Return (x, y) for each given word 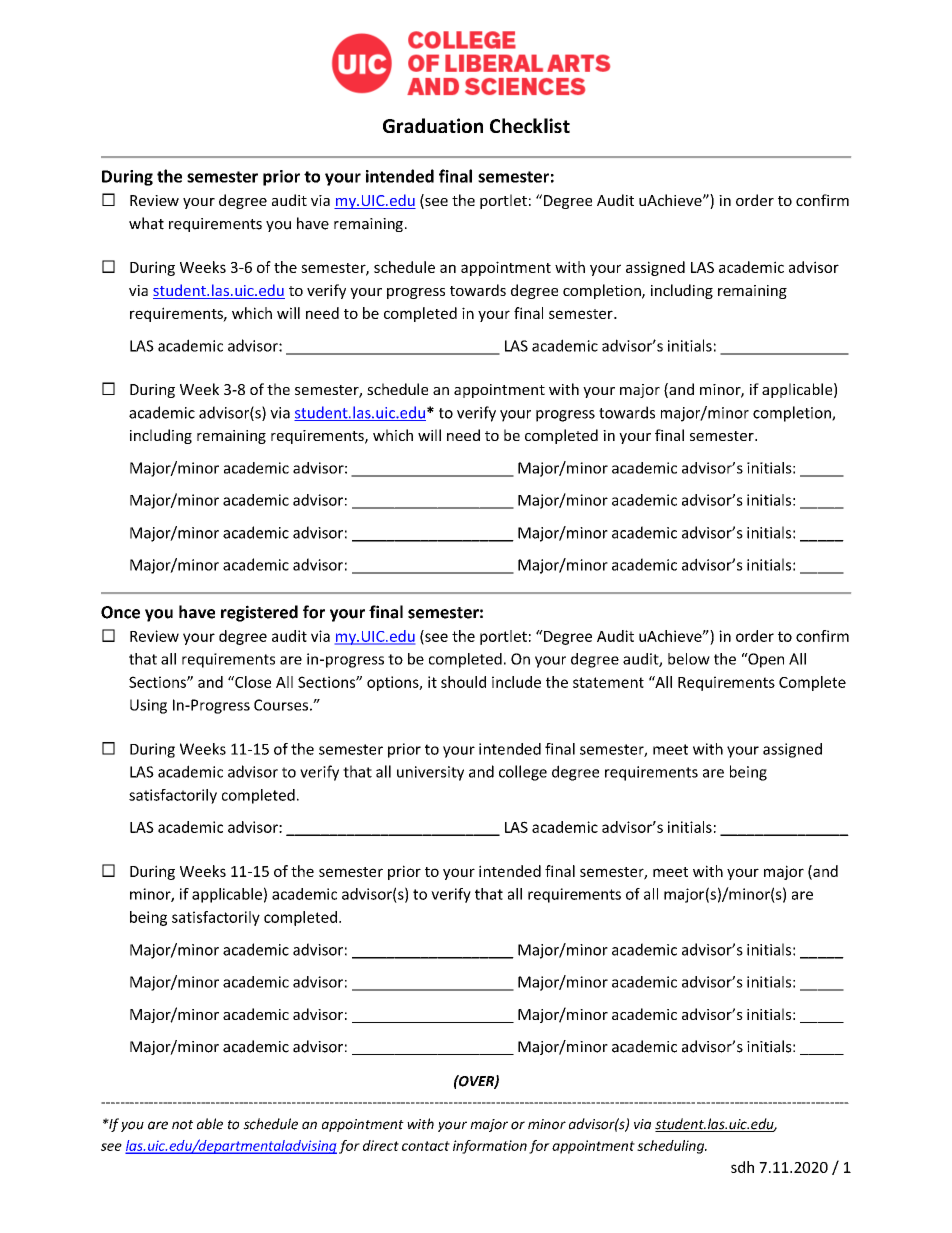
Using (148, 706)
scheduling (672, 1147)
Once (120, 612)
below (689, 659)
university (430, 773)
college (523, 773)
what (146, 223)
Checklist (530, 125)
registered (259, 613)
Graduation (433, 125)
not (182, 1125)
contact (426, 1146)
